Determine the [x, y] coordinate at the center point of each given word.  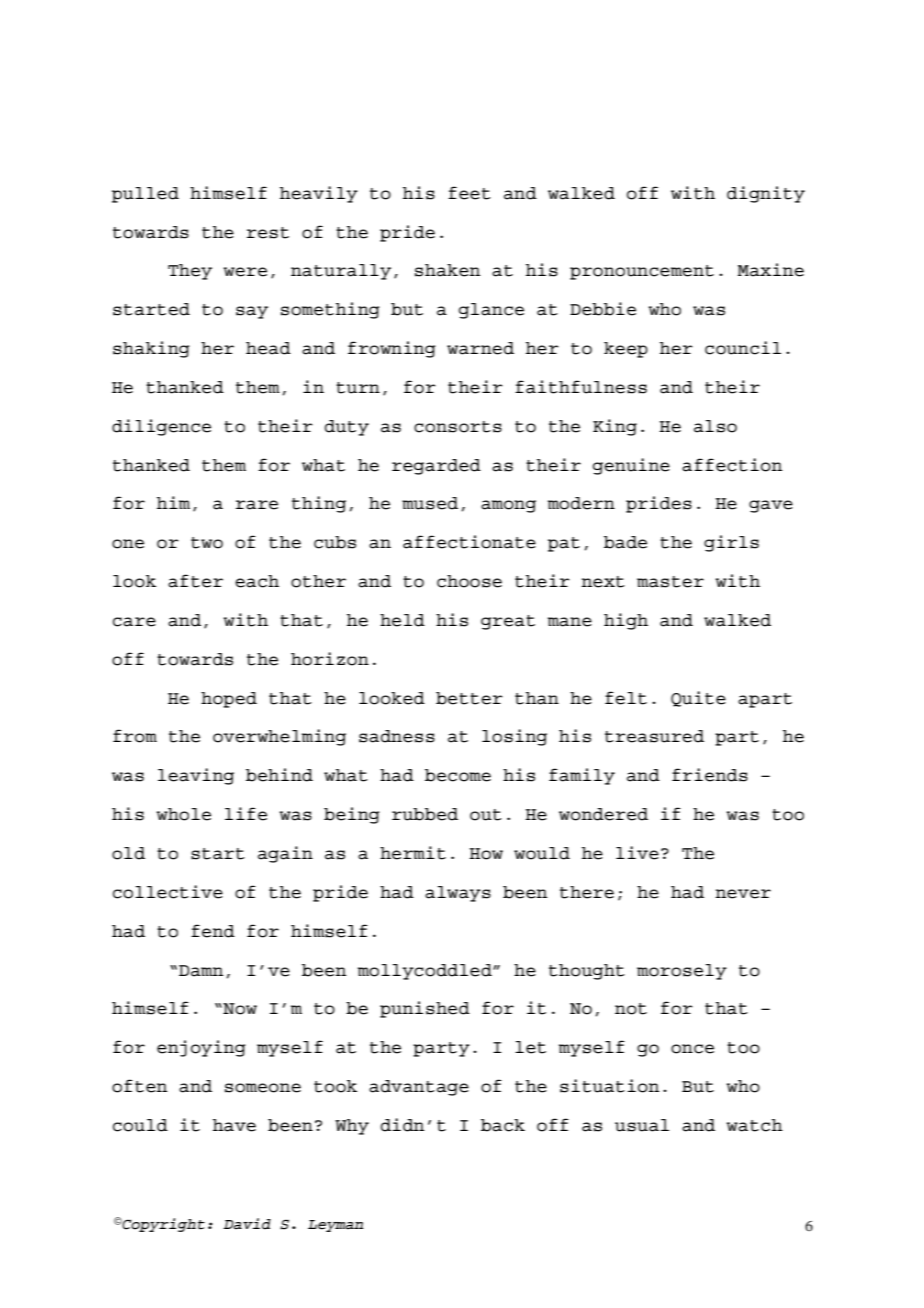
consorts [458, 427]
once [692, 1049]
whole [183, 814]
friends [710, 775]
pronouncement [642, 272]
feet [469, 193]
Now [239, 1009]
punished [425, 1009]
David [247, 1224]
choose [469, 581]
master [670, 582]
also [715, 426]
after [195, 581]
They [190, 272]
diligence [161, 427]
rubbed [425, 814]
